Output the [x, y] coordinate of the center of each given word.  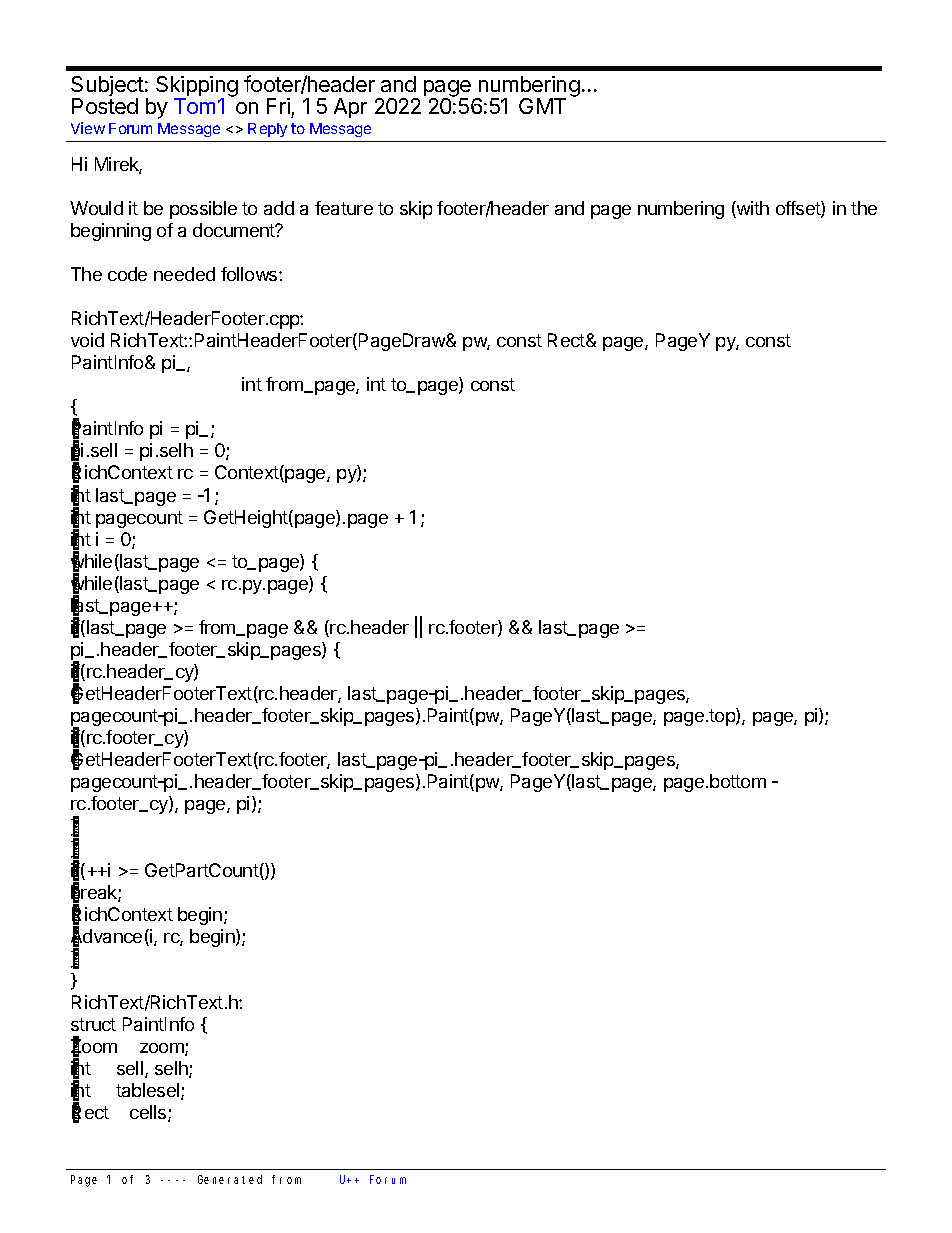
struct [93, 1024]
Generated [230, 1179]
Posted [105, 106]
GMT [542, 106]
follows [250, 274]
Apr [350, 108]
